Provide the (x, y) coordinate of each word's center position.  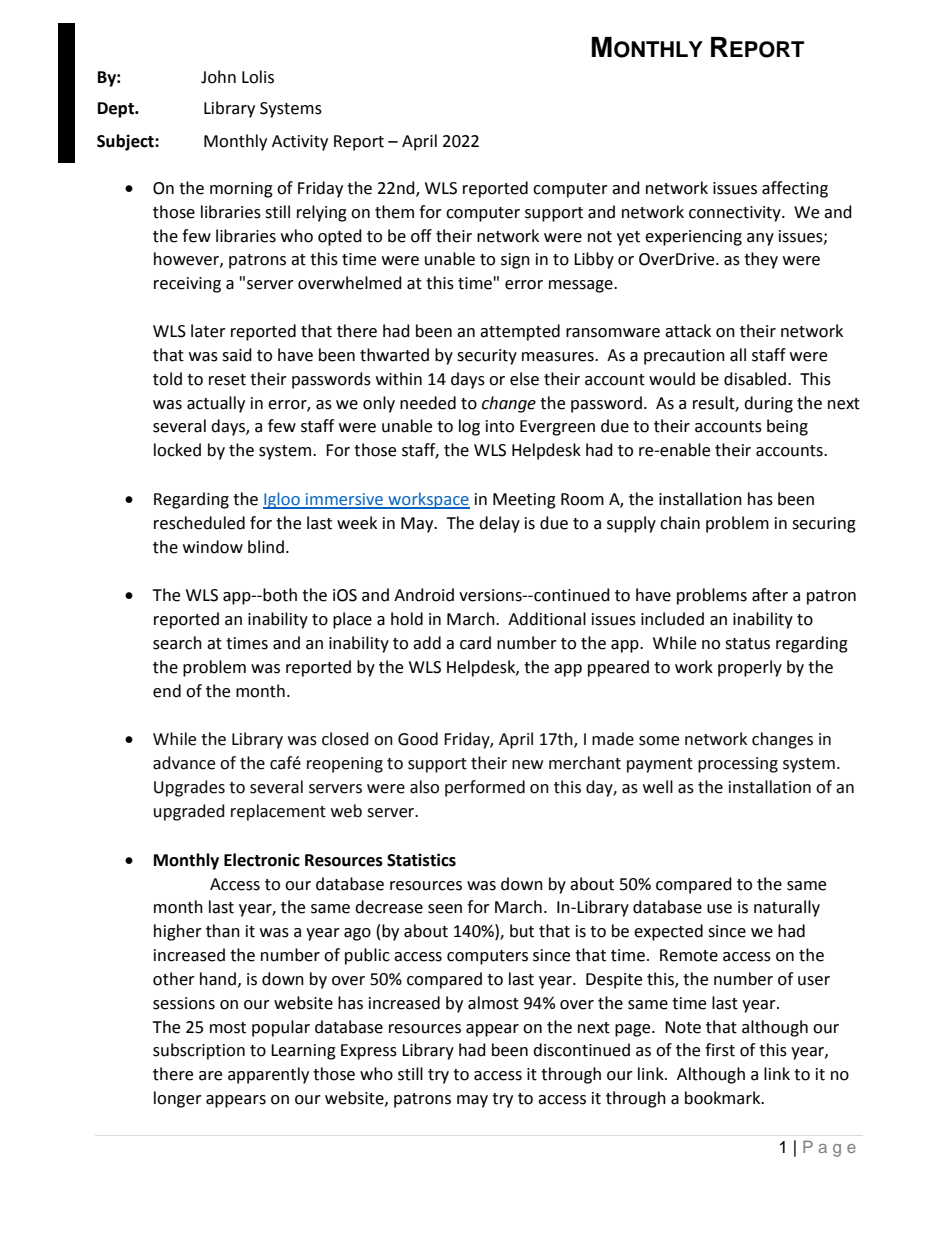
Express (369, 1052)
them (394, 212)
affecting (795, 189)
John (218, 77)
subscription (199, 1051)
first (720, 1050)
